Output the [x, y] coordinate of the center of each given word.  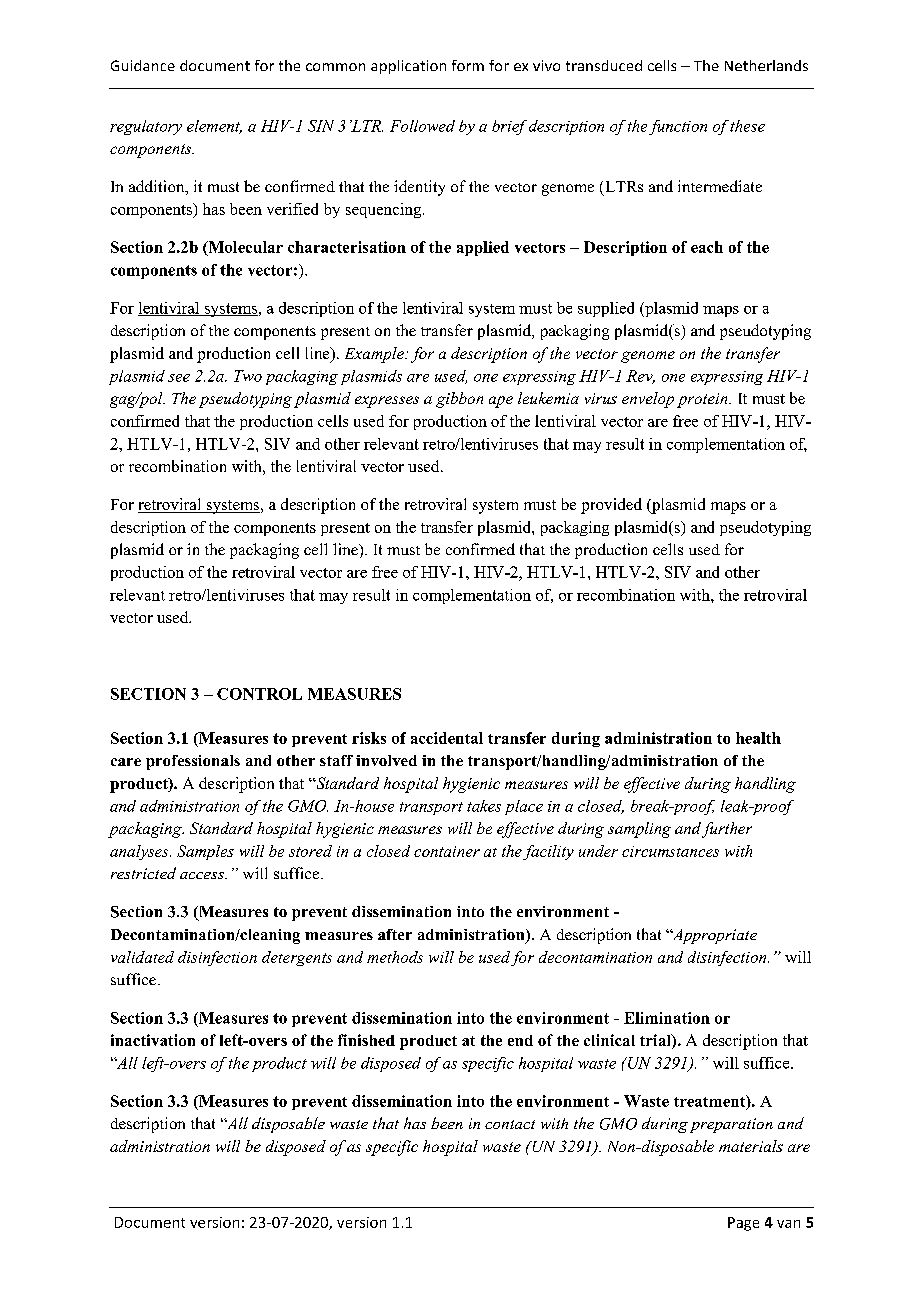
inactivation [153, 1040]
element [214, 127]
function [678, 127]
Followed [422, 126]
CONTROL [259, 694]
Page [743, 1224]
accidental [447, 738]
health [758, 738]
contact [510, 1124]
